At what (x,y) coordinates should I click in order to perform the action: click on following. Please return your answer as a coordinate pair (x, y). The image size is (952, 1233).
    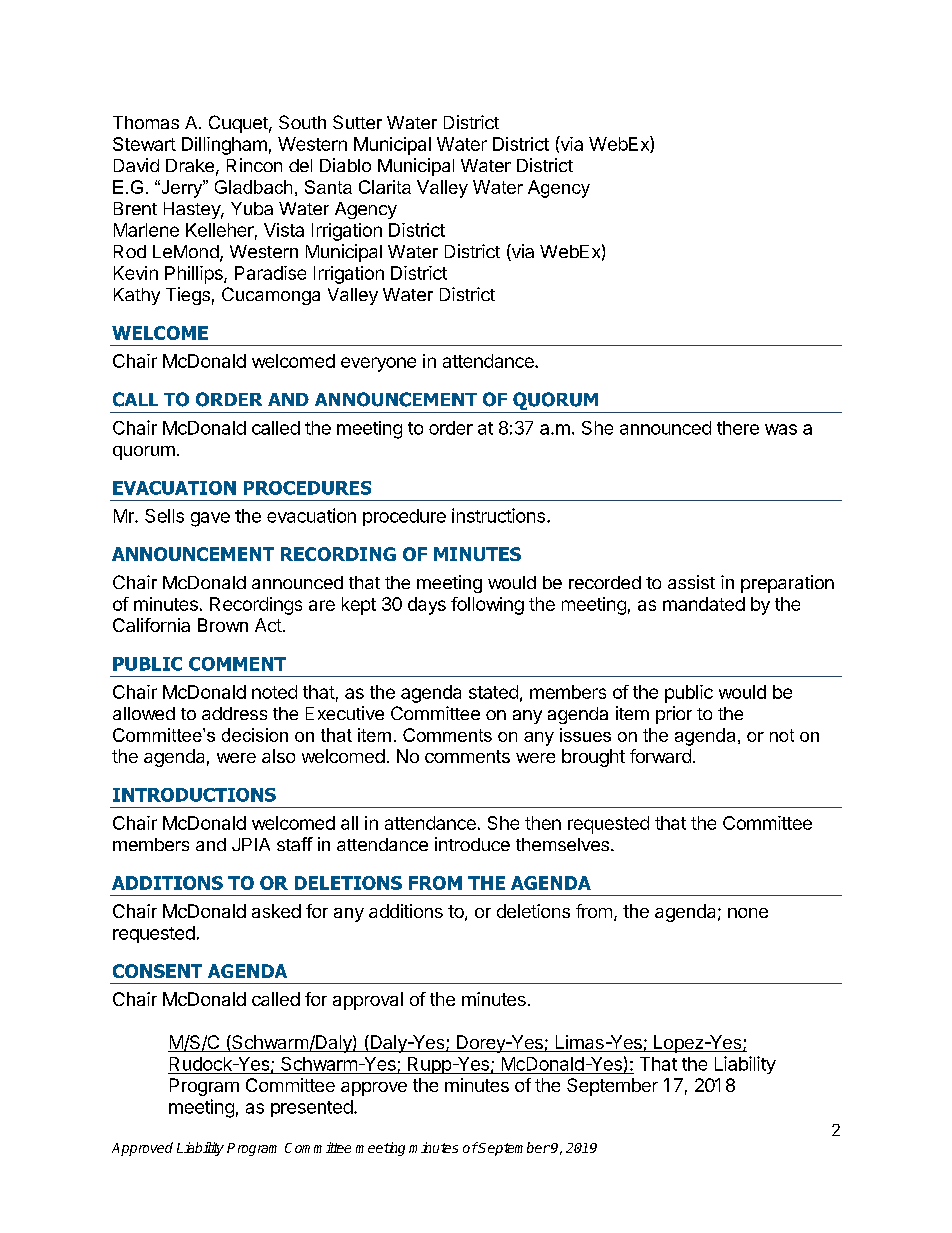
    Looking at the image, I should click on (487, 606).
